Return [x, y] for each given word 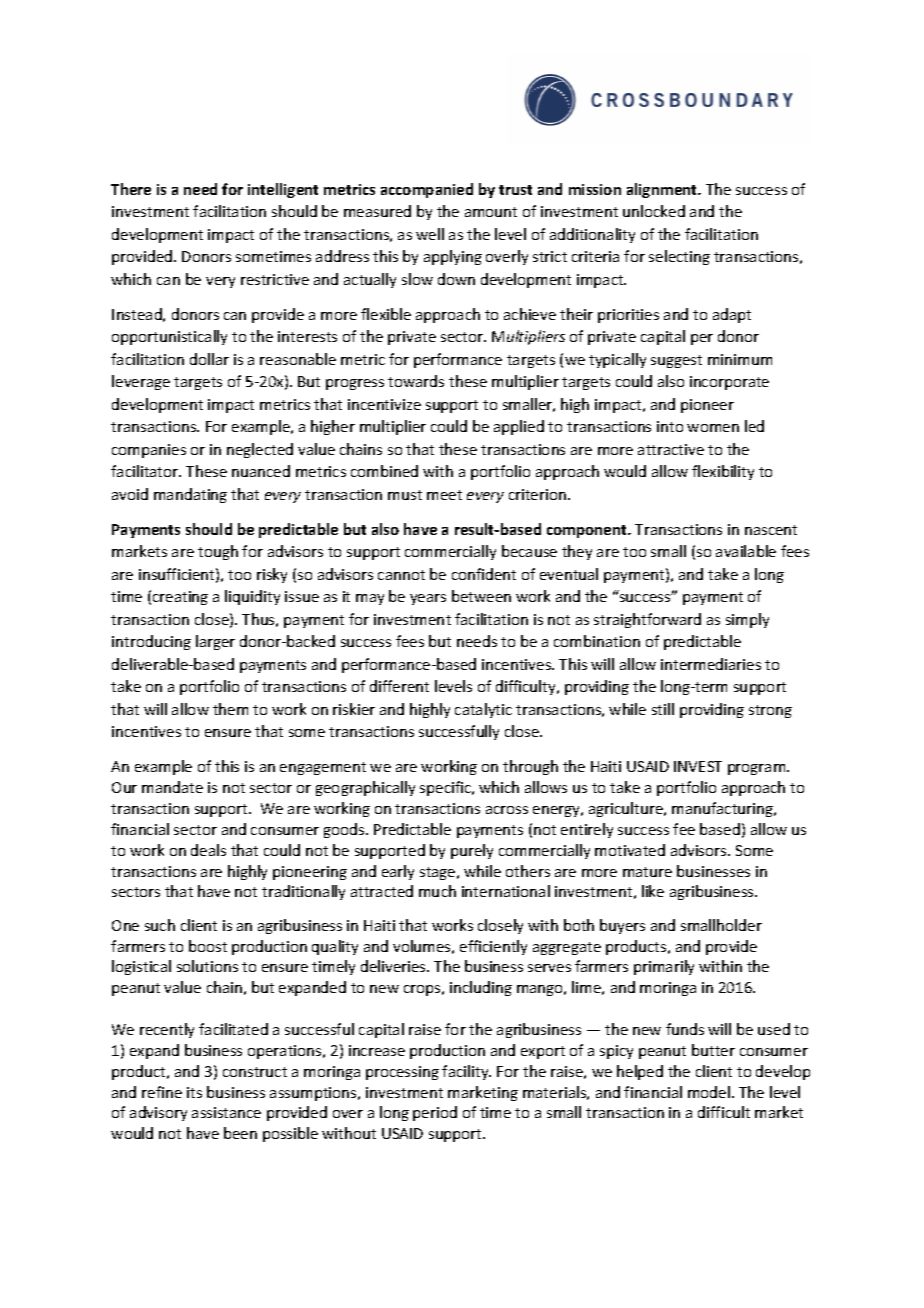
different [399, 686]
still [663, 709]
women [713, 428]
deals [208, 850]
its [194, 1092]
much [437, 891]
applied [519, 427]
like [653, 891]
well [430, 234]
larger [215, 642]
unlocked [654, 211]
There [131, 189]
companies [149, 451]
